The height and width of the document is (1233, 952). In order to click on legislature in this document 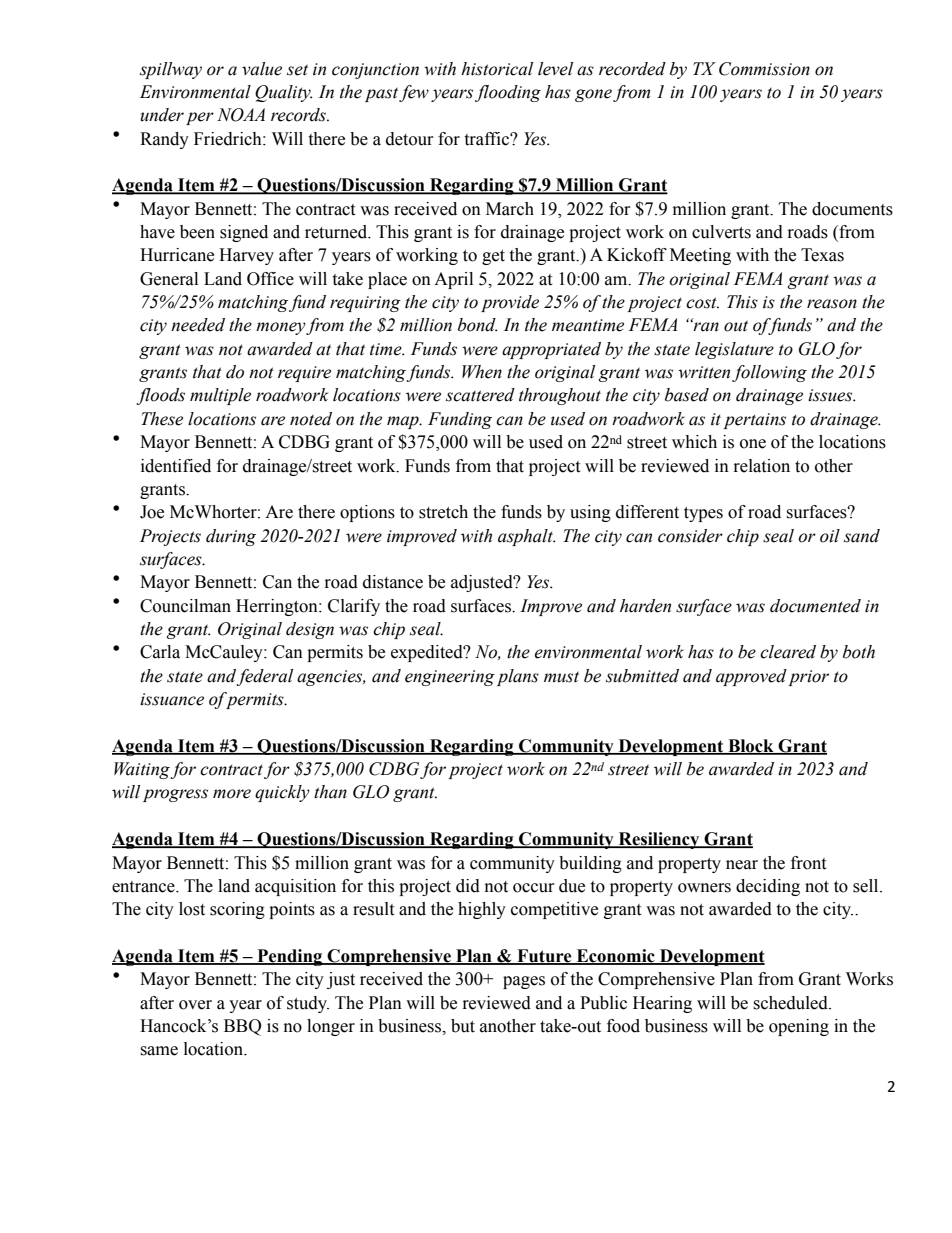, I will do `click(734, 350)`.
